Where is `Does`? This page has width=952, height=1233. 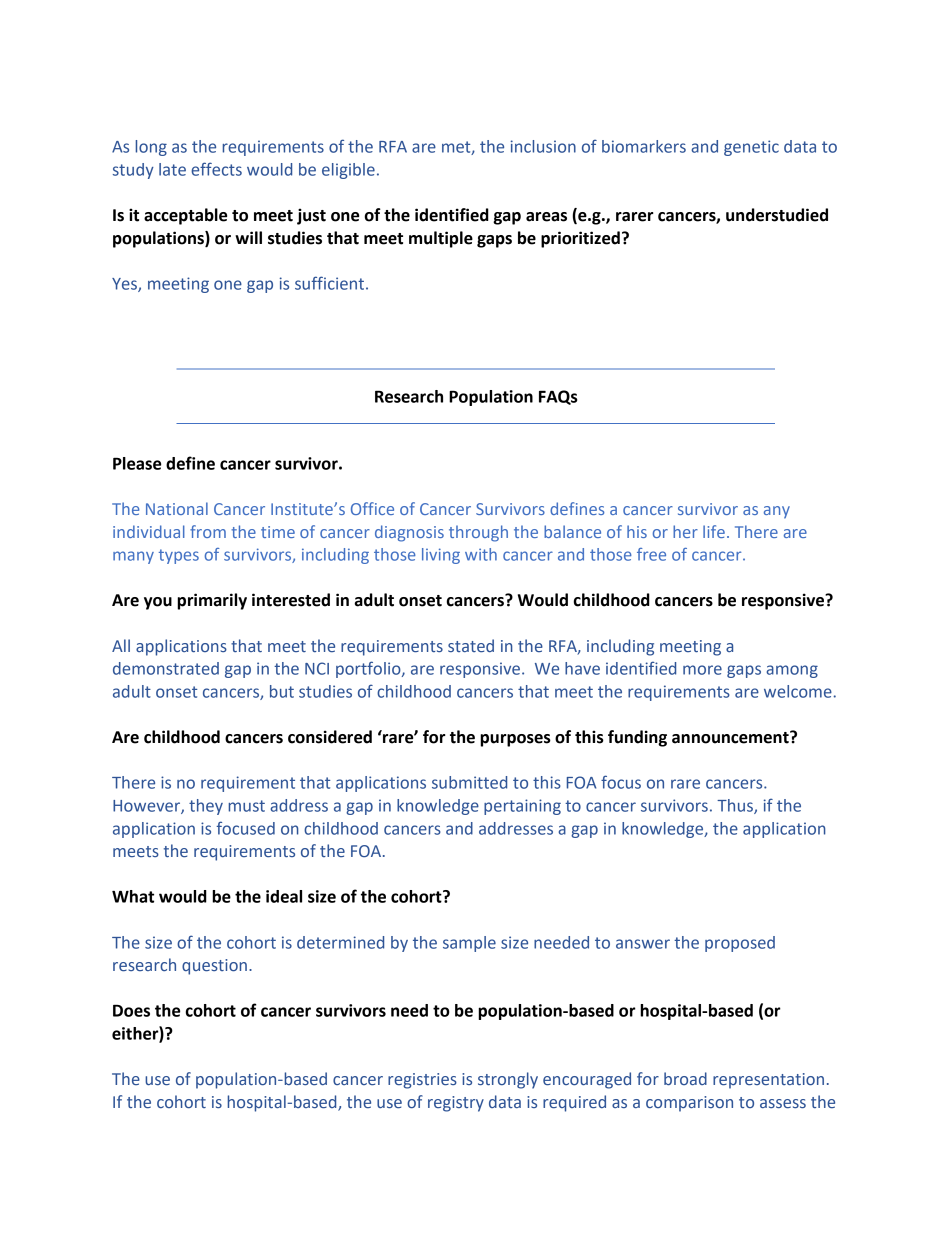 Does is located at coordinates (131, 1010).
